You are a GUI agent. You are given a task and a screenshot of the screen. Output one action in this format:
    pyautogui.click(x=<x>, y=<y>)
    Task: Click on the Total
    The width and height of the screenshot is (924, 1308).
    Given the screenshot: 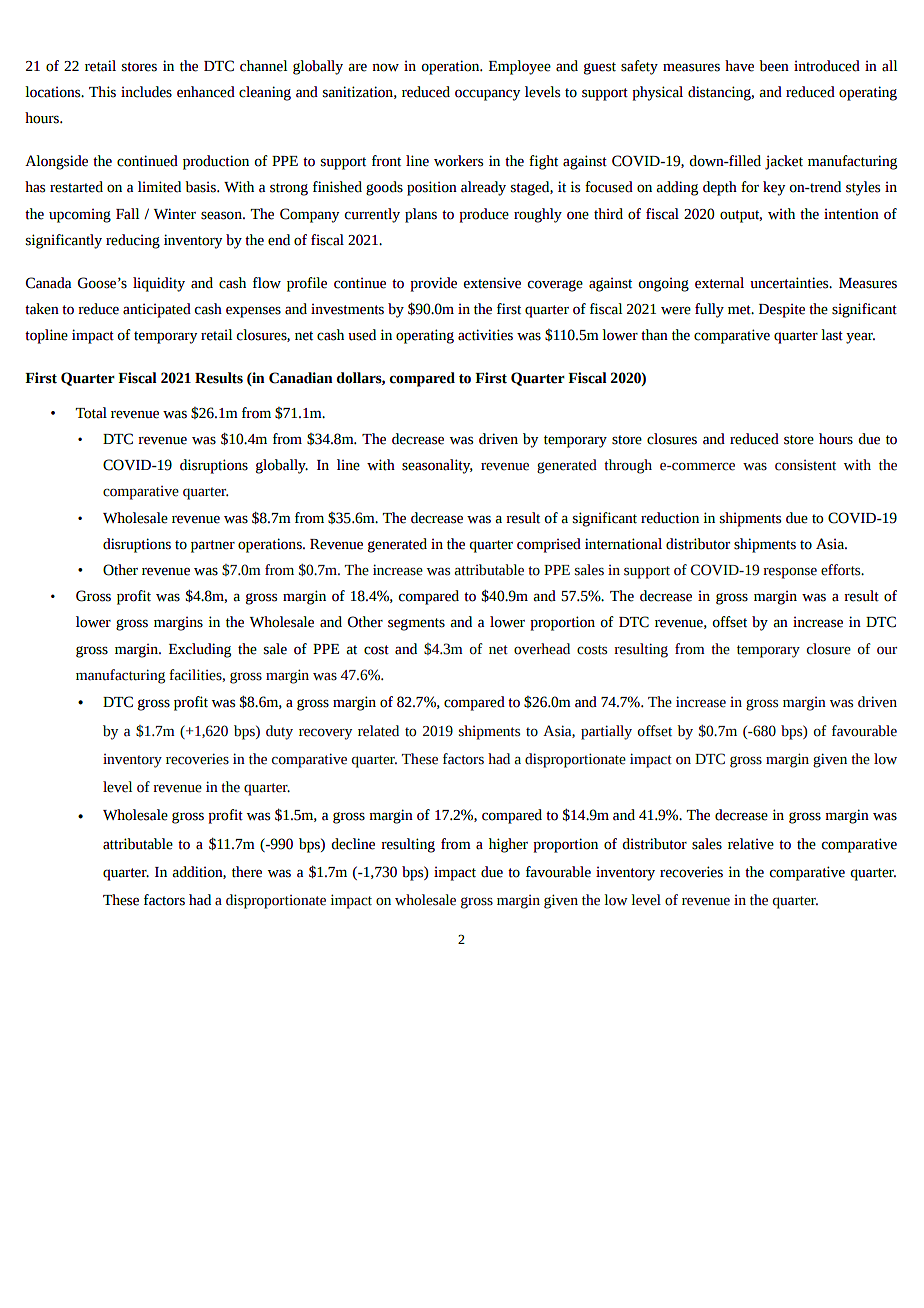 What is the action you would take?
    pyautogui.click(x=91, y=413)
